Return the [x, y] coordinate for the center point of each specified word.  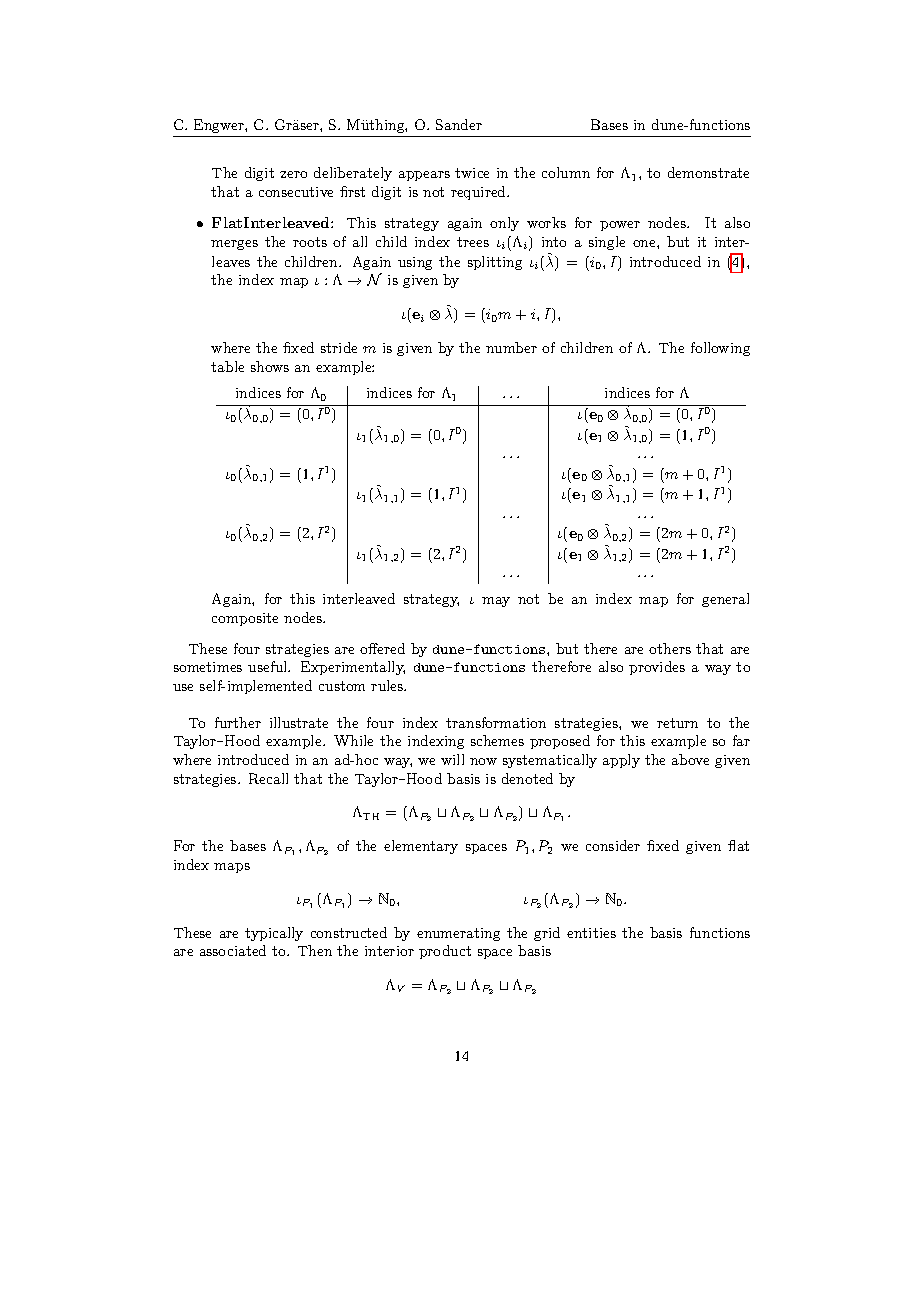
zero [293, 174]
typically [274, 934]
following [720, 349]
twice [472, 173]
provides [657, 668]
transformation [496, 722]
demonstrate [708, 172]
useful [269, 666]
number [511, 347]
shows [270, 366]
